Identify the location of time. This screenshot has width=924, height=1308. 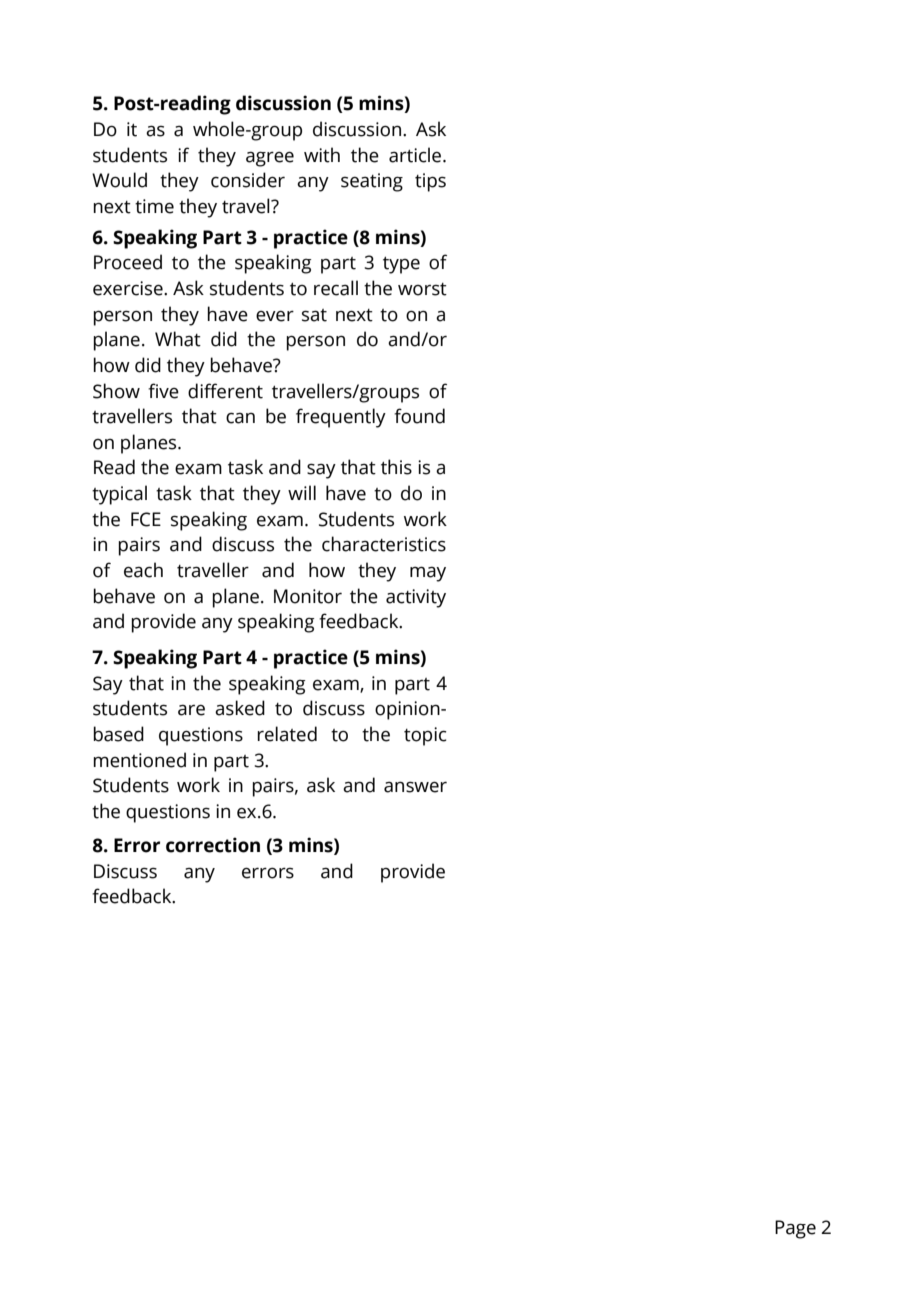
(154, 206).
